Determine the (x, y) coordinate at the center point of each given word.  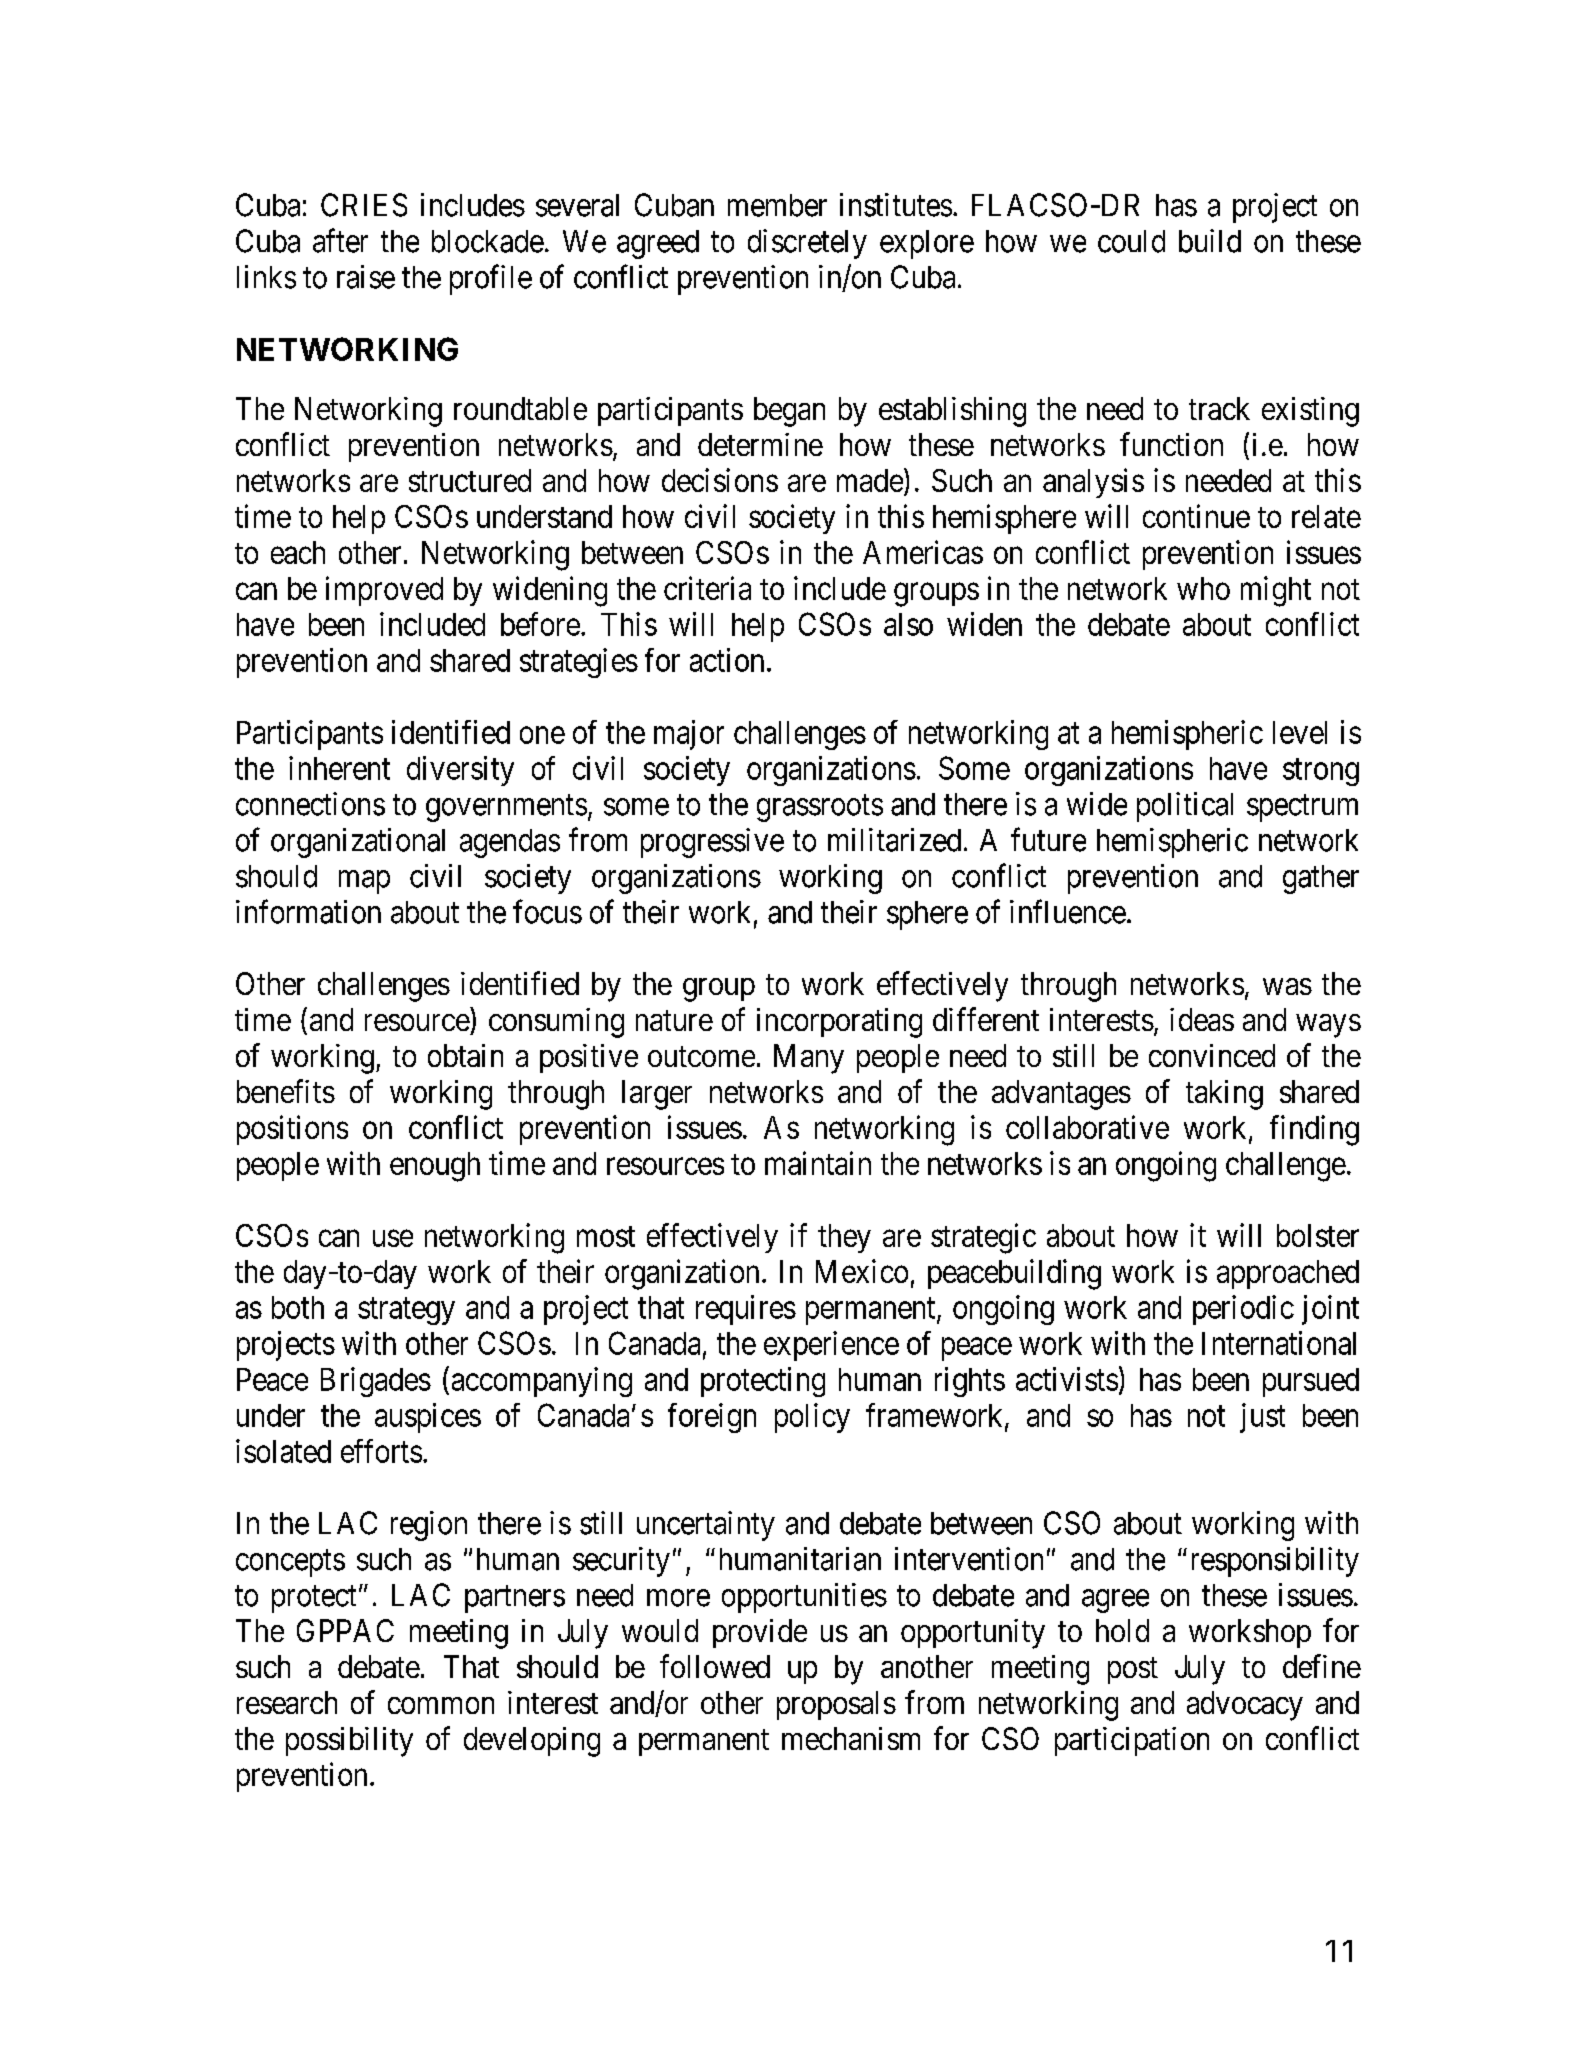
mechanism (851, 1738)
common (441, 1705)
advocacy (1245, 1706)
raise (366, 277)
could (1131, 241)
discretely (807, 244)
